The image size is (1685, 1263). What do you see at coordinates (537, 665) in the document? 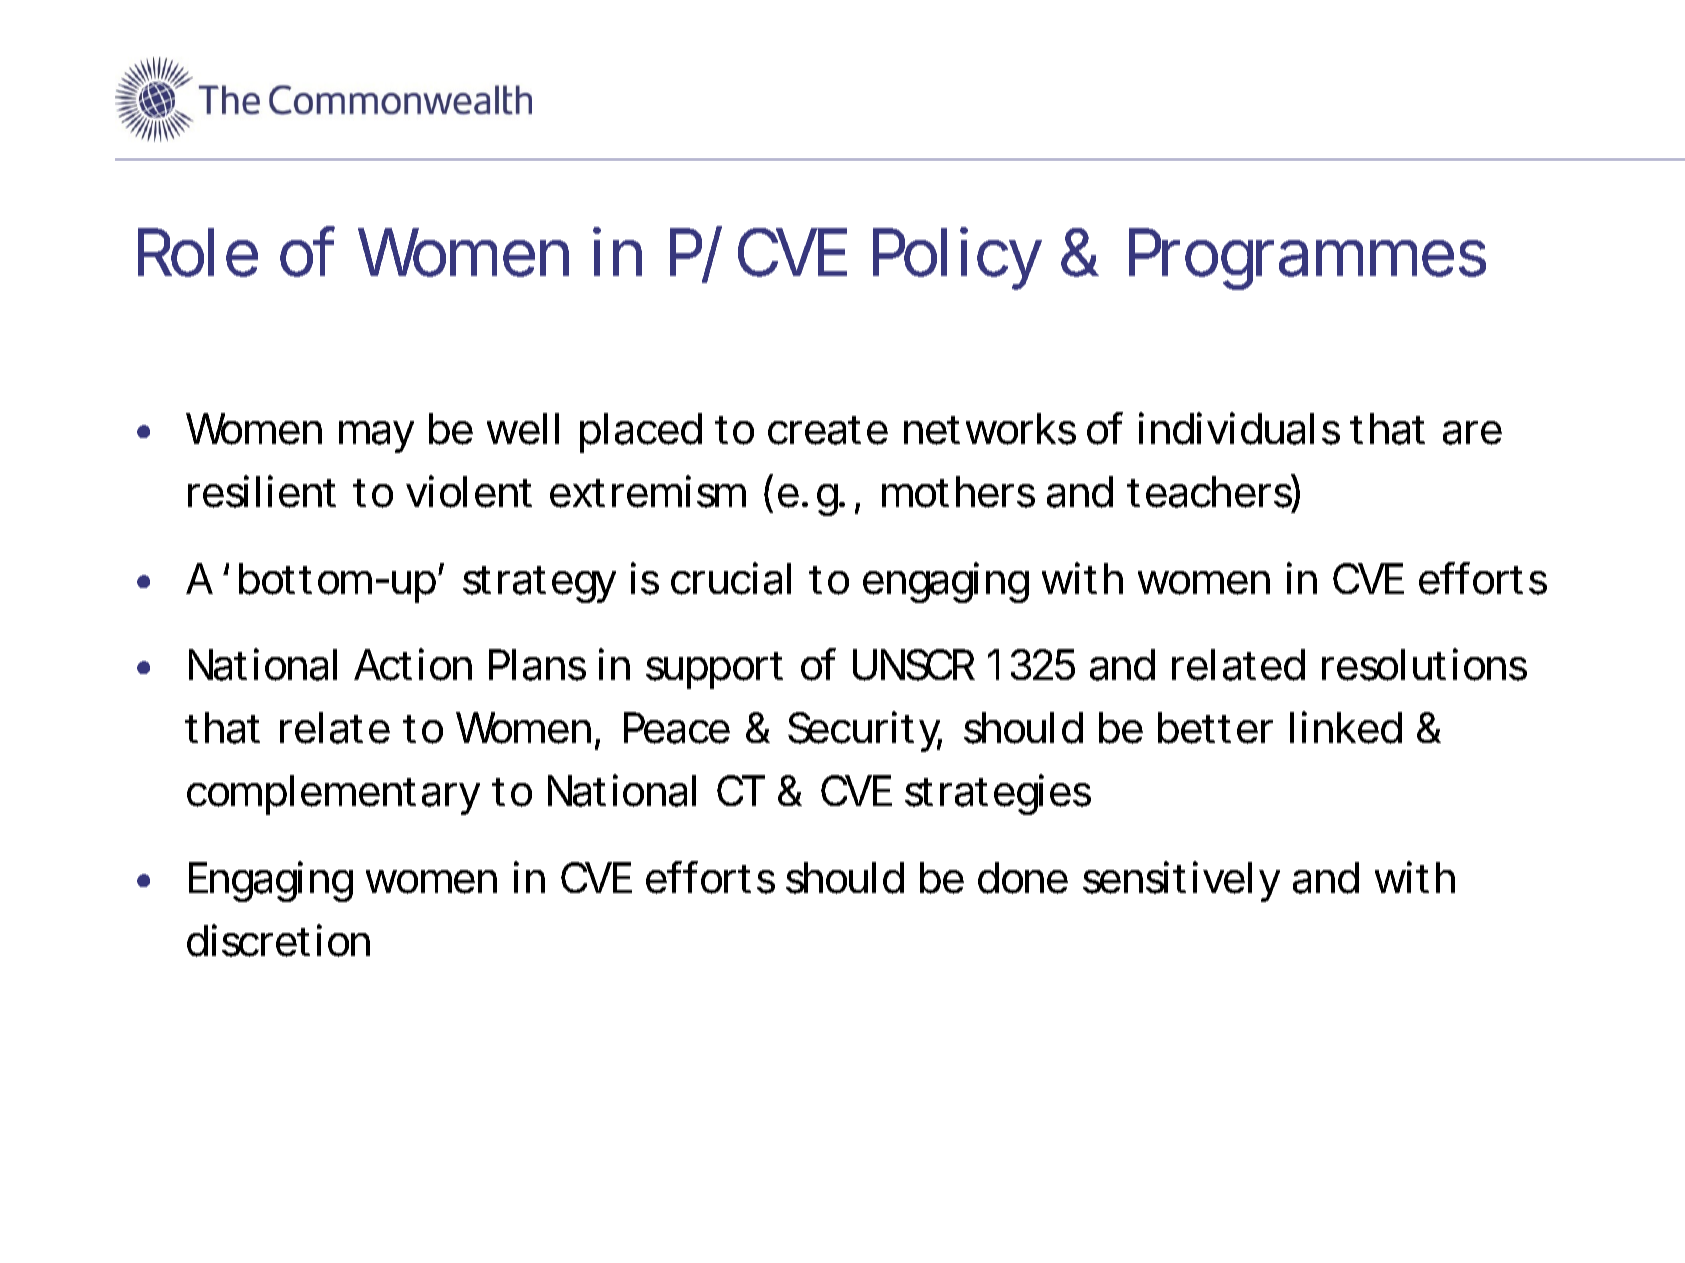
I see `Plans` at bounding box center [537, 665].
